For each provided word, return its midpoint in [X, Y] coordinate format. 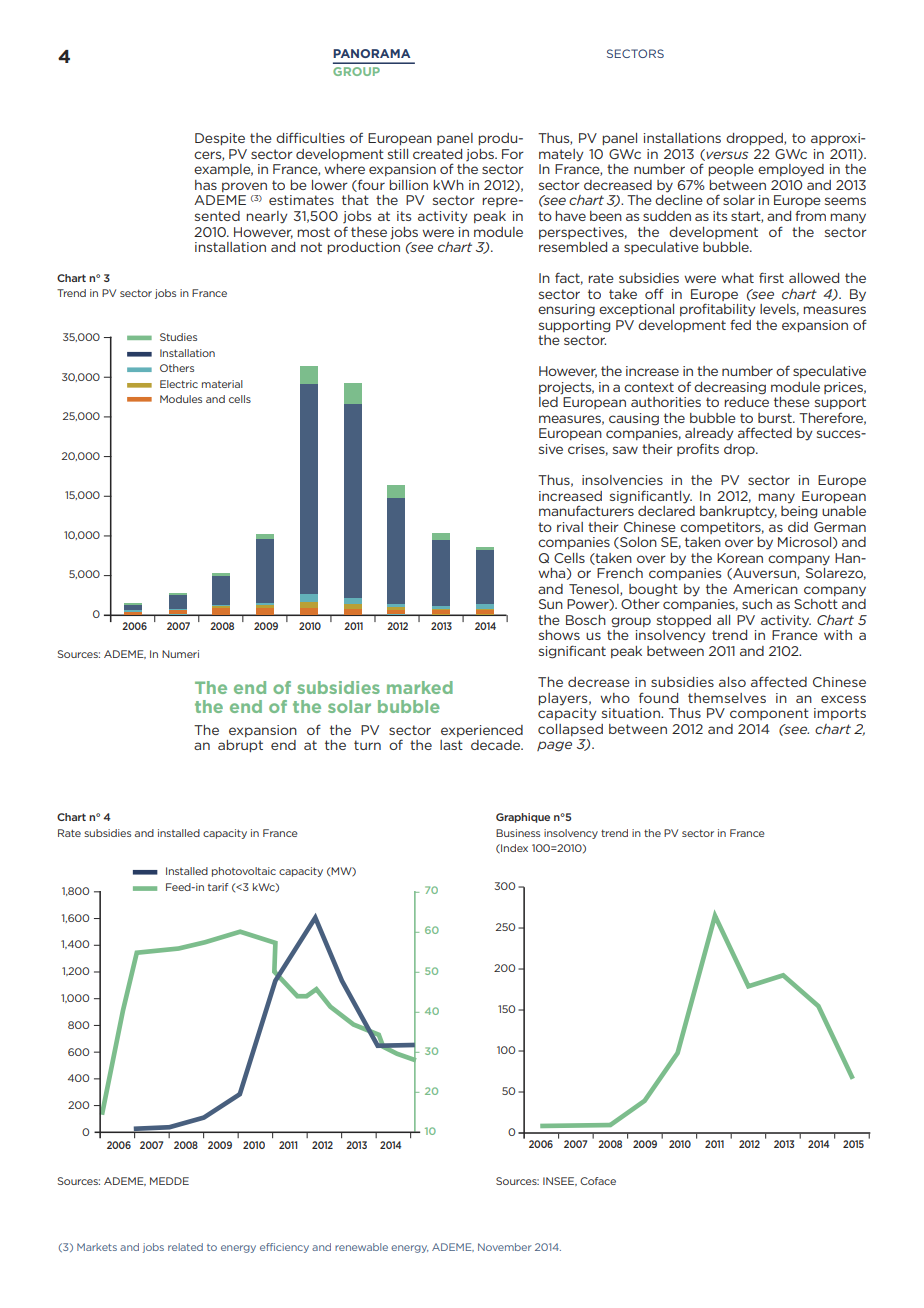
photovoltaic [244, 872]
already [709, 434]
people [731, 170]
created [437, 154]
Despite [220, 139]
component [769, 714]
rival [570, 527]
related [185, 1247]
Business [518, 833]
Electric [179, 384]
